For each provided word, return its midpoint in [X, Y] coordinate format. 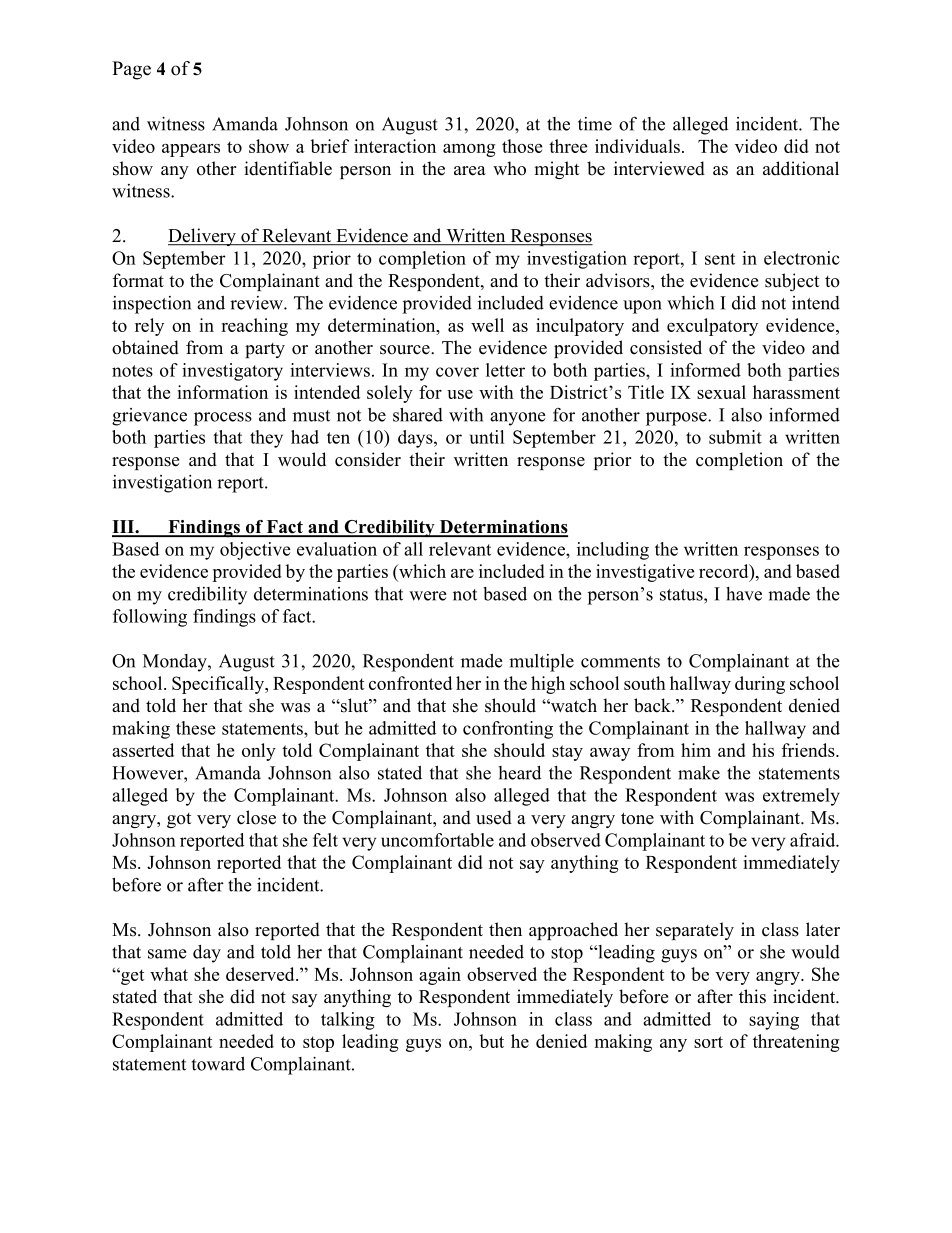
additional [801, 168]
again [440, 976]
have [744, 594]
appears [191, 150]
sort [708, 1042]
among [469, 150]
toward [218, 1064]
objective [255, 551]
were [428, 596]
